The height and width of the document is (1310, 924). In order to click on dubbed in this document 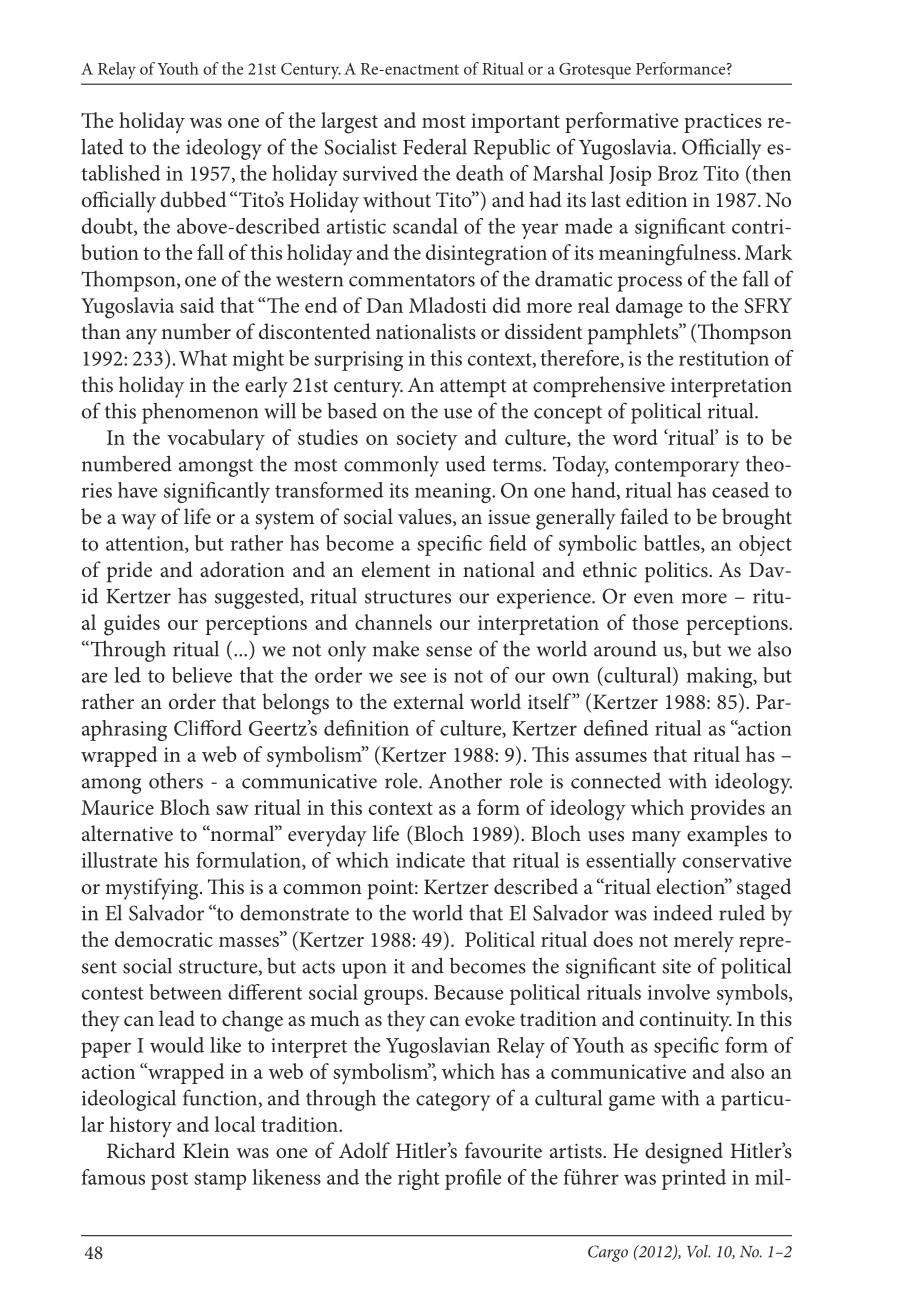, I will do `click(193, 199)`.
